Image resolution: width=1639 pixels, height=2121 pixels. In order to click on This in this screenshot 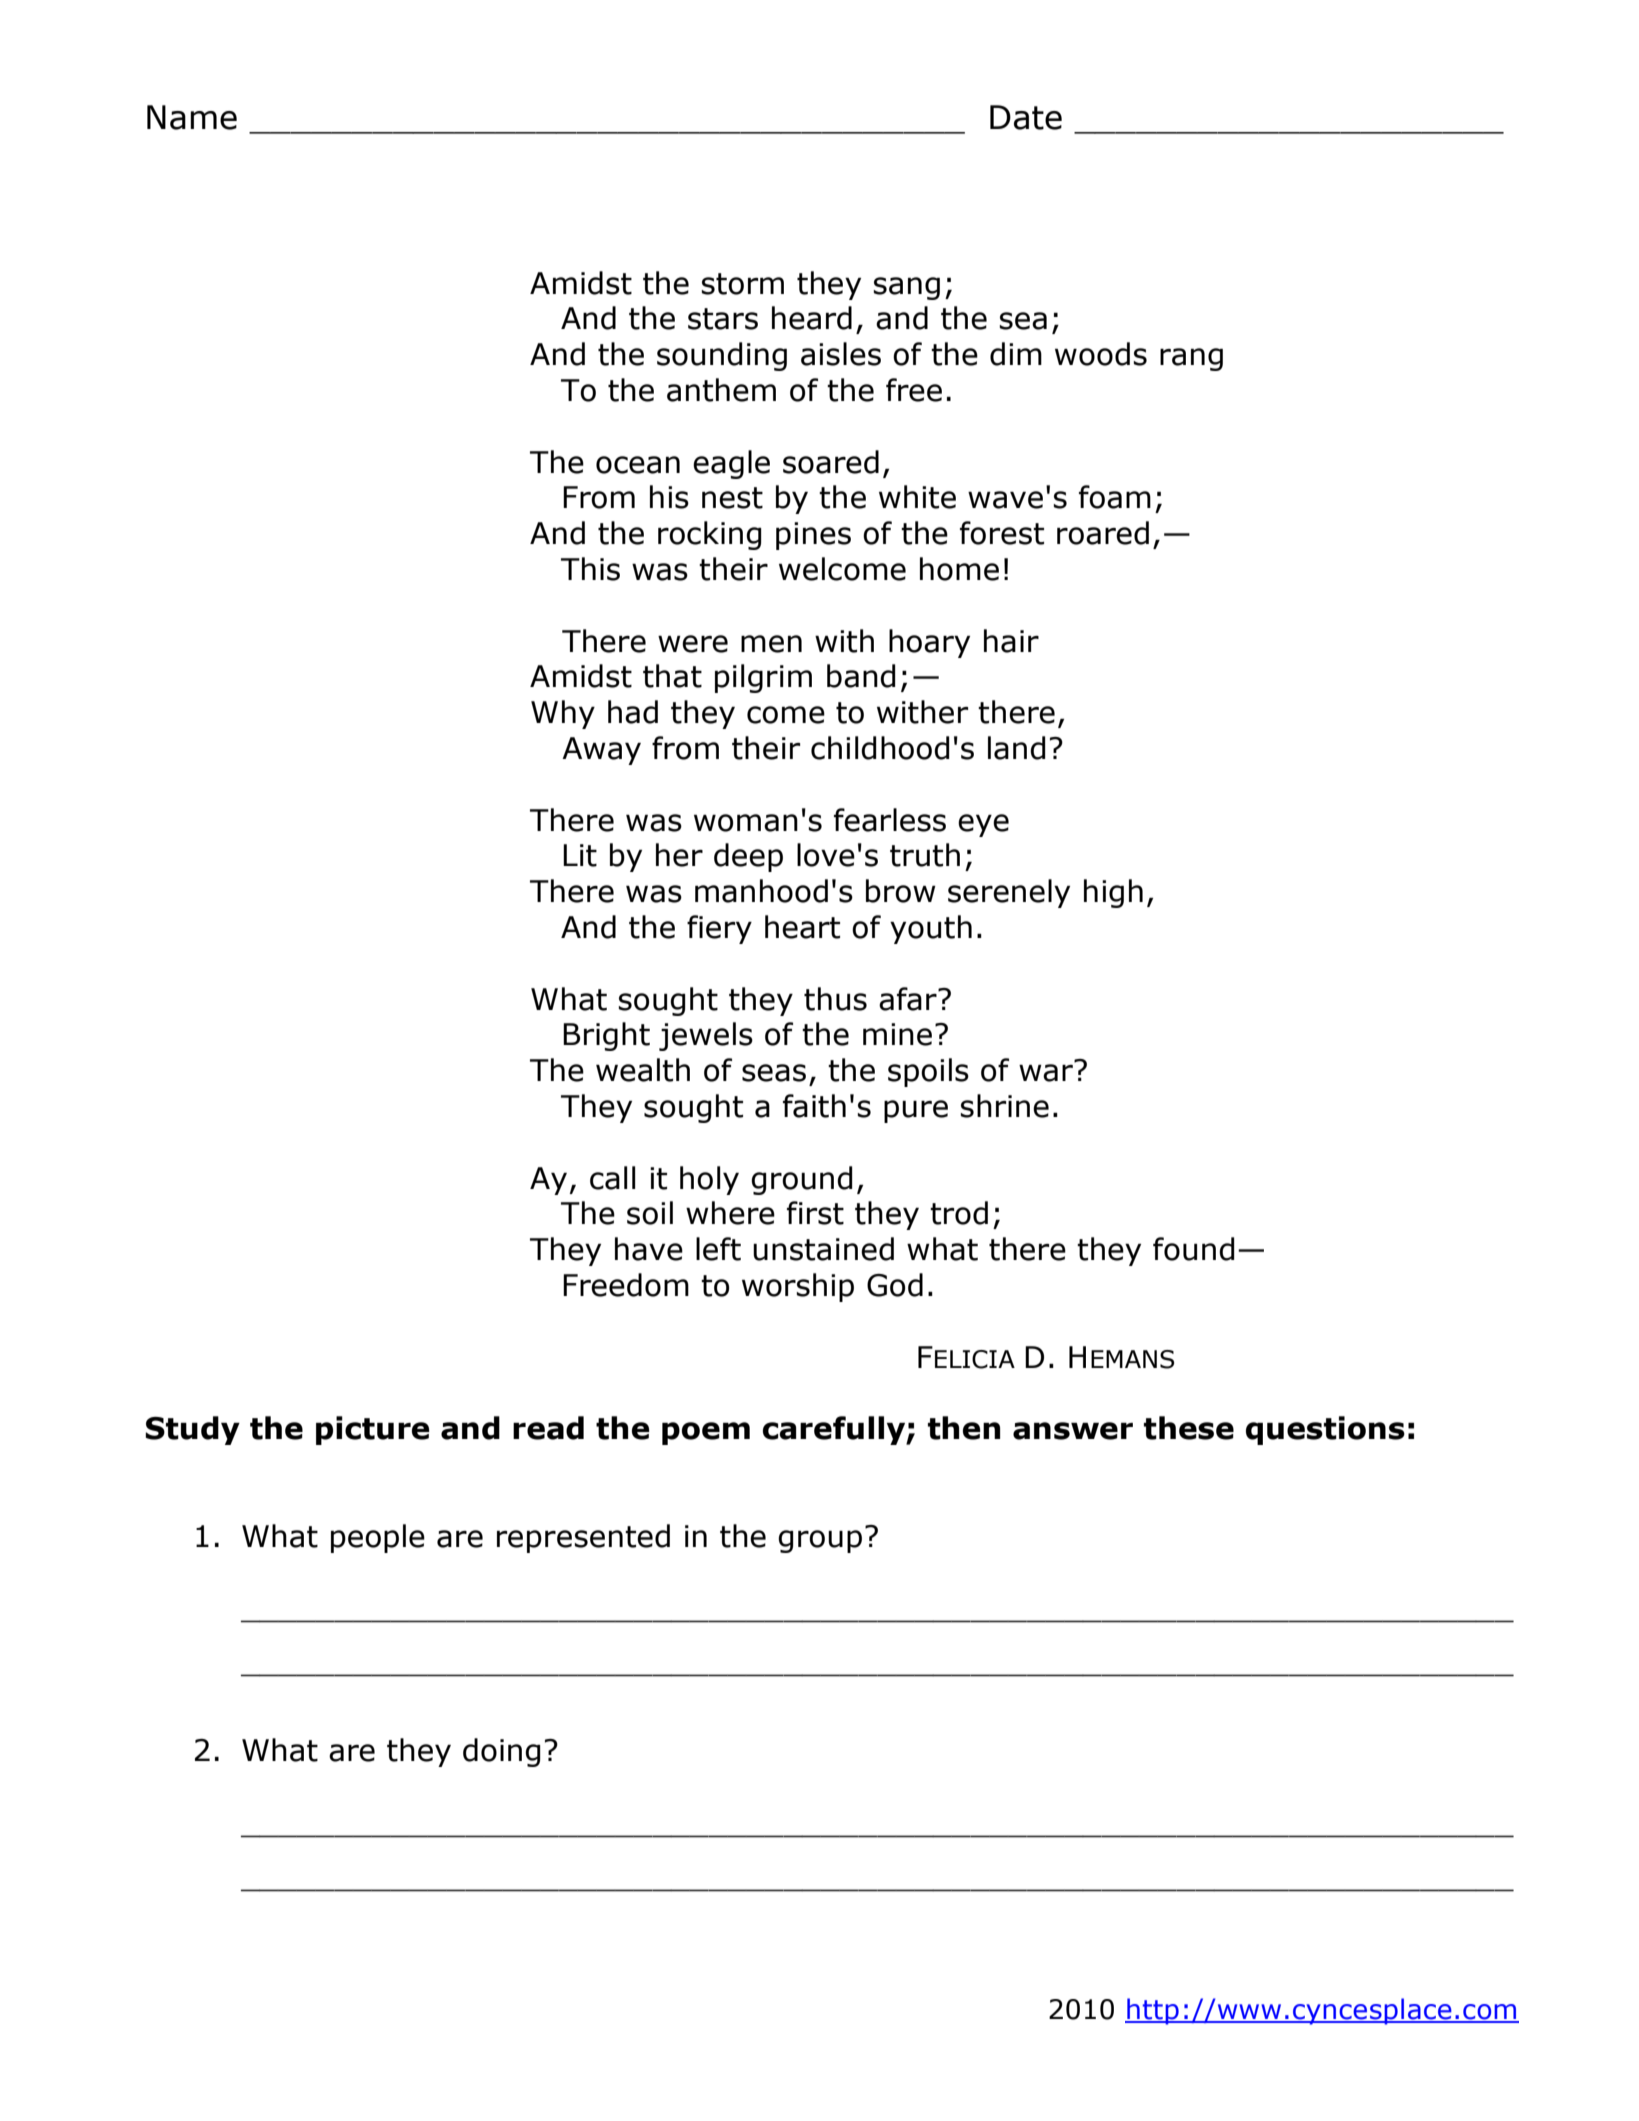, I will do `click(590, 569)`.
